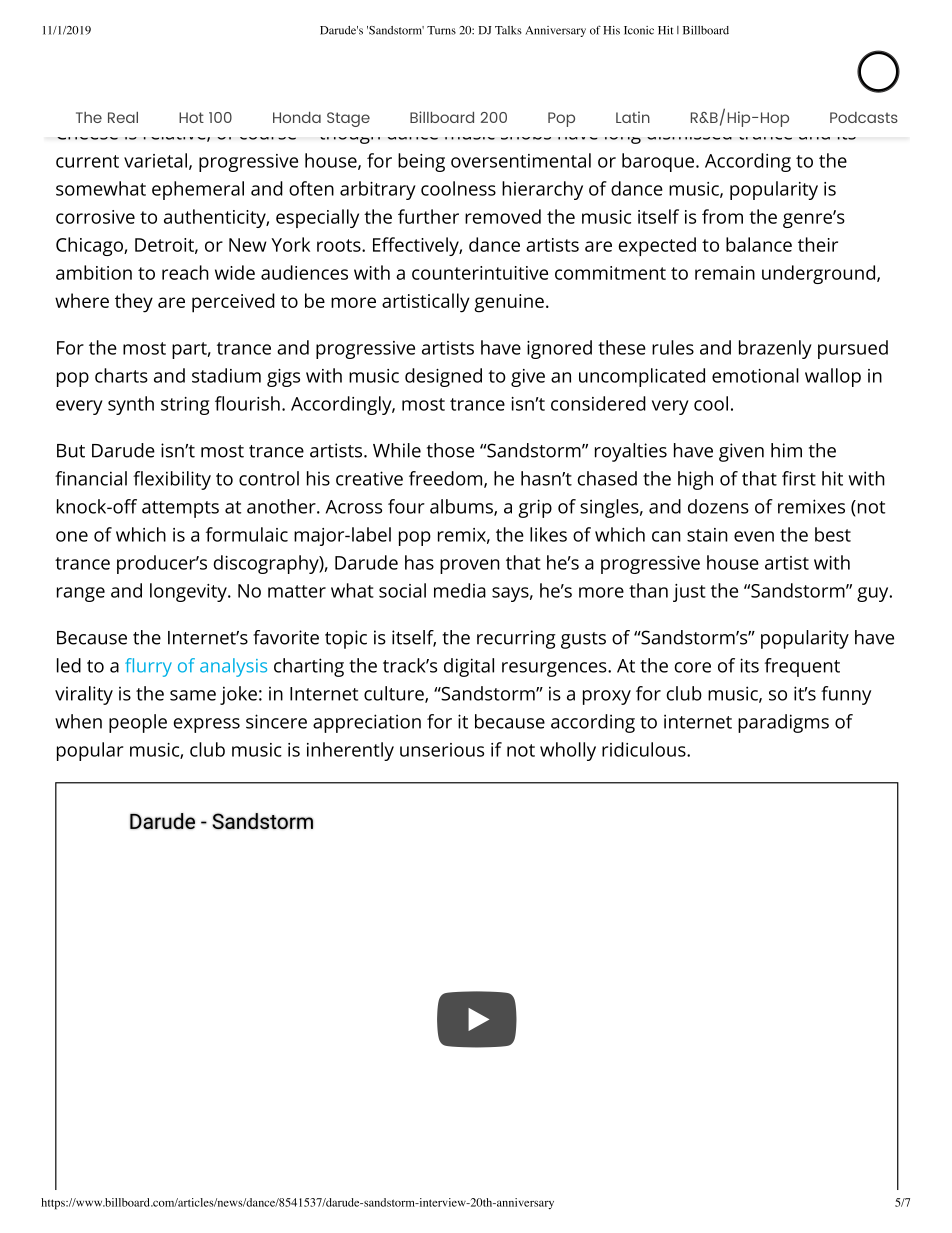  I want to click on emotional, so click(755, 375).
